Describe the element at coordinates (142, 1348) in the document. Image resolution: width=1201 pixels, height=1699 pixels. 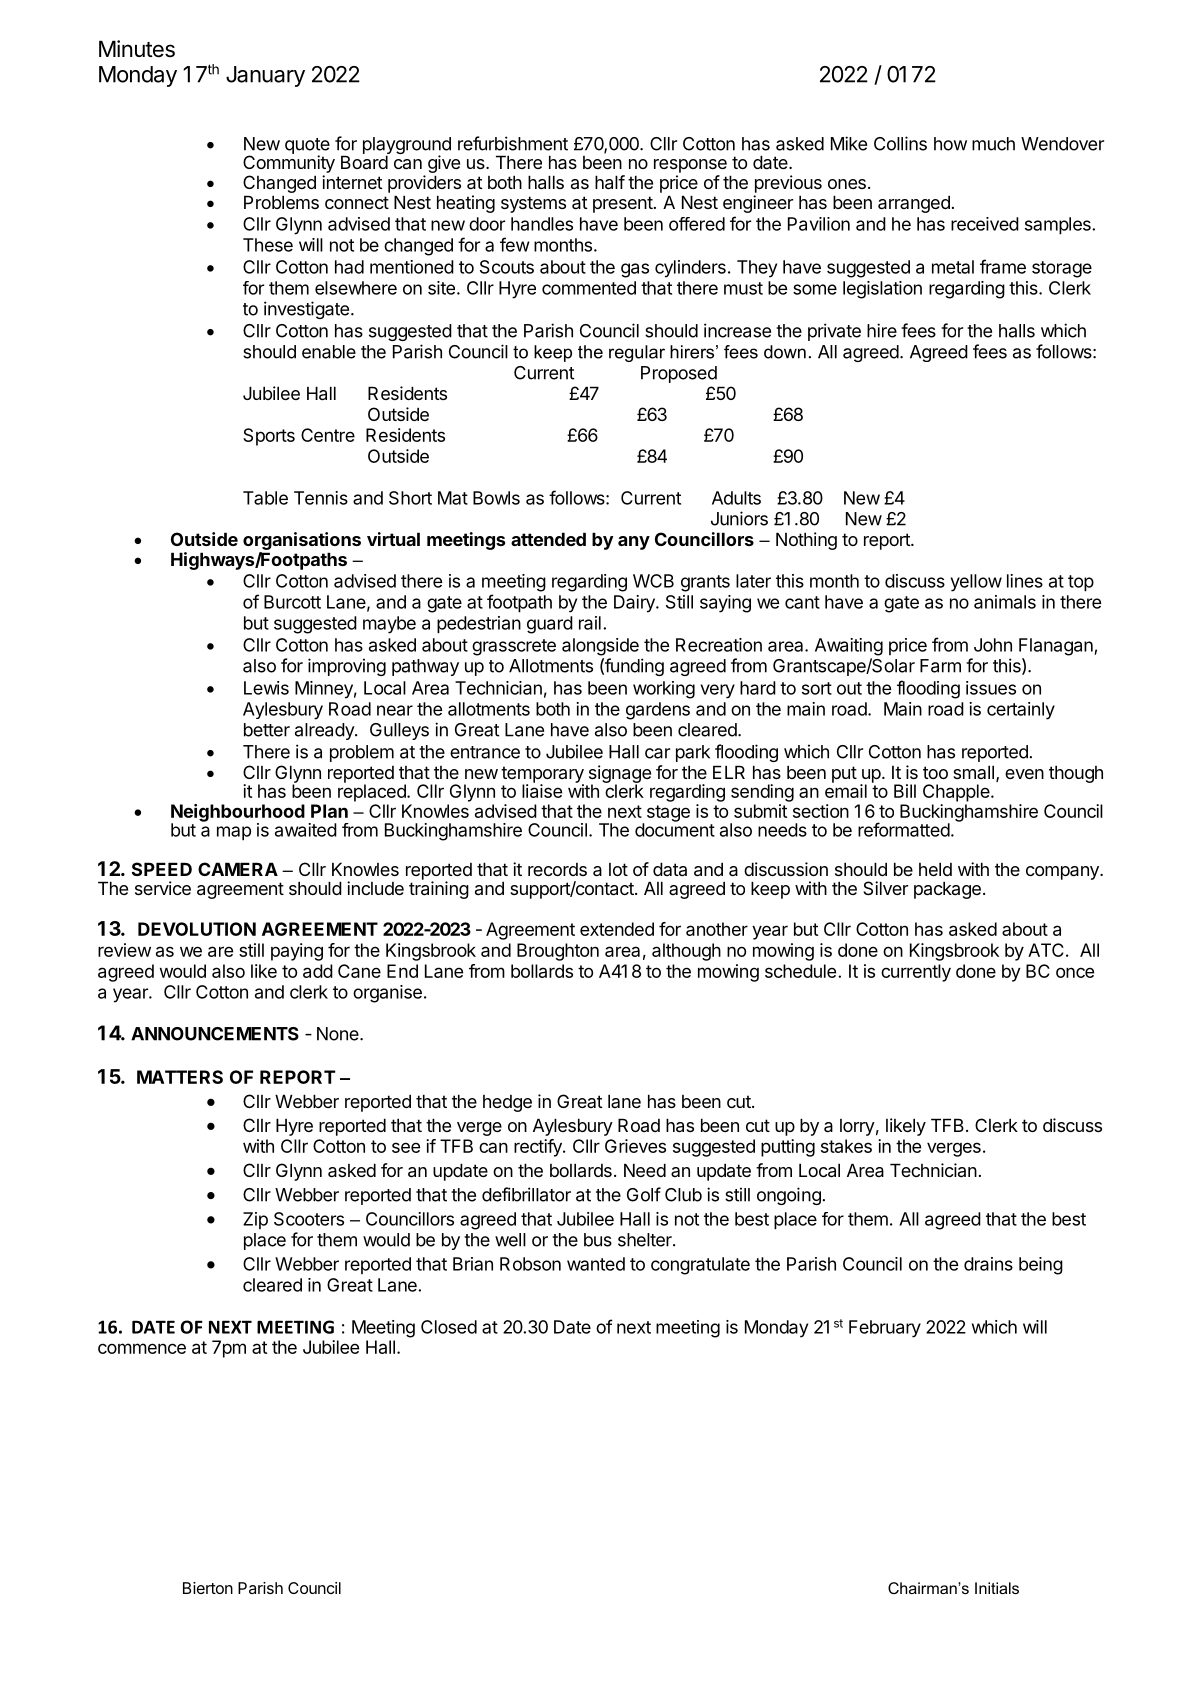
I see `commence` at that location.
